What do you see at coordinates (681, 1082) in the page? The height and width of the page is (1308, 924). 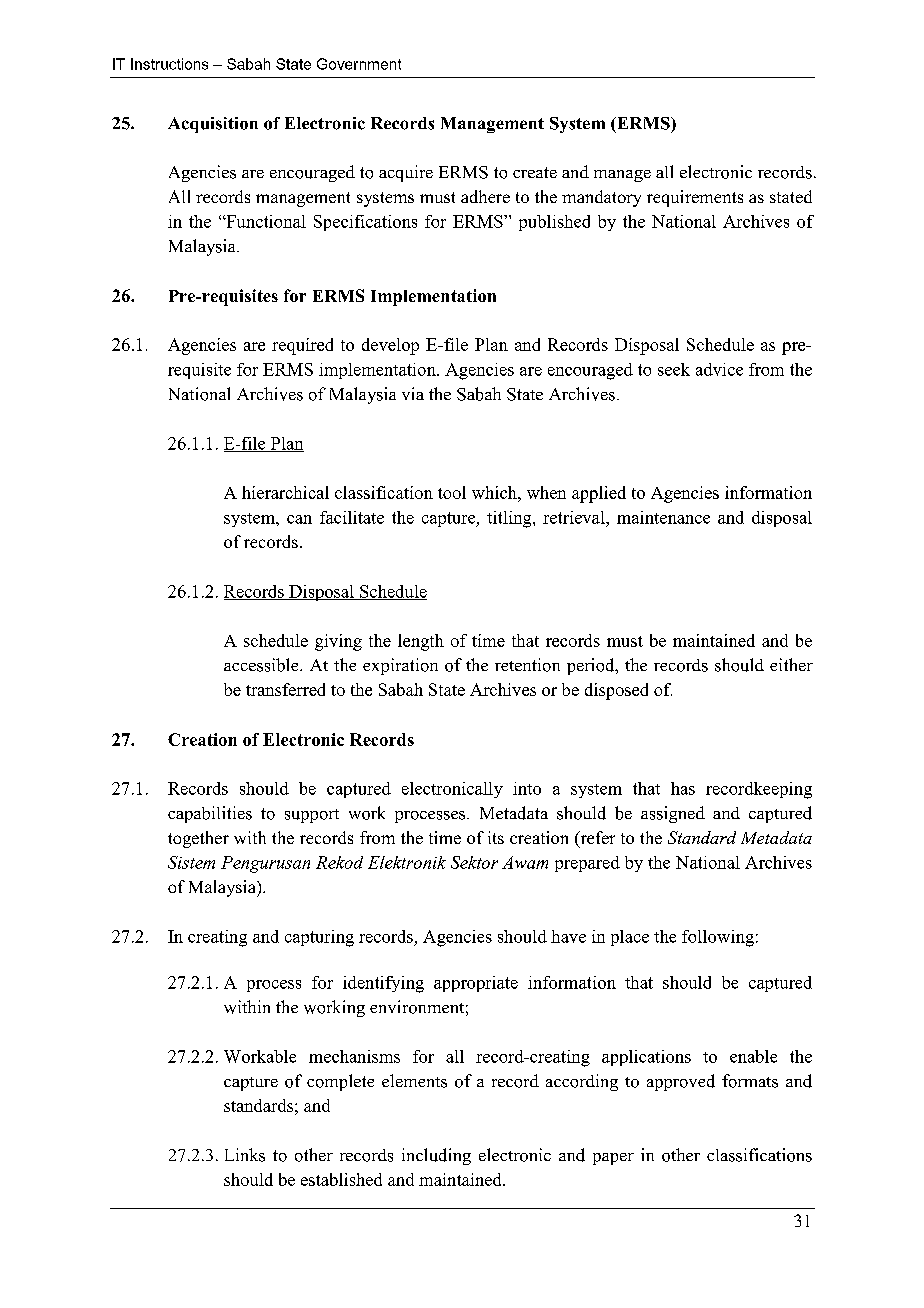 I see `approved` at bounding box center [681, 1082].
